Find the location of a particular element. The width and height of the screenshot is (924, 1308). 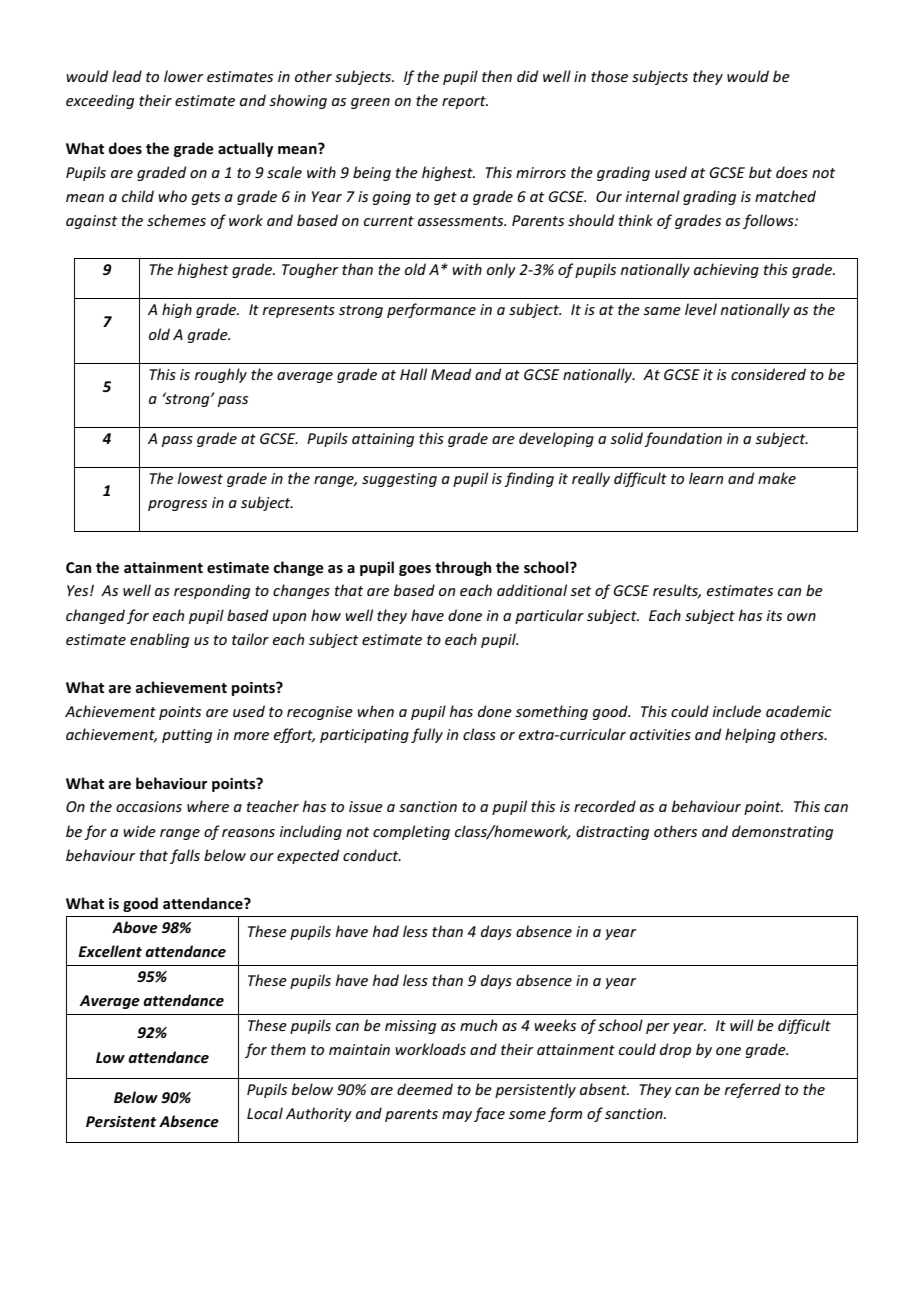

deemed is located at coordinates (425, 1089).
